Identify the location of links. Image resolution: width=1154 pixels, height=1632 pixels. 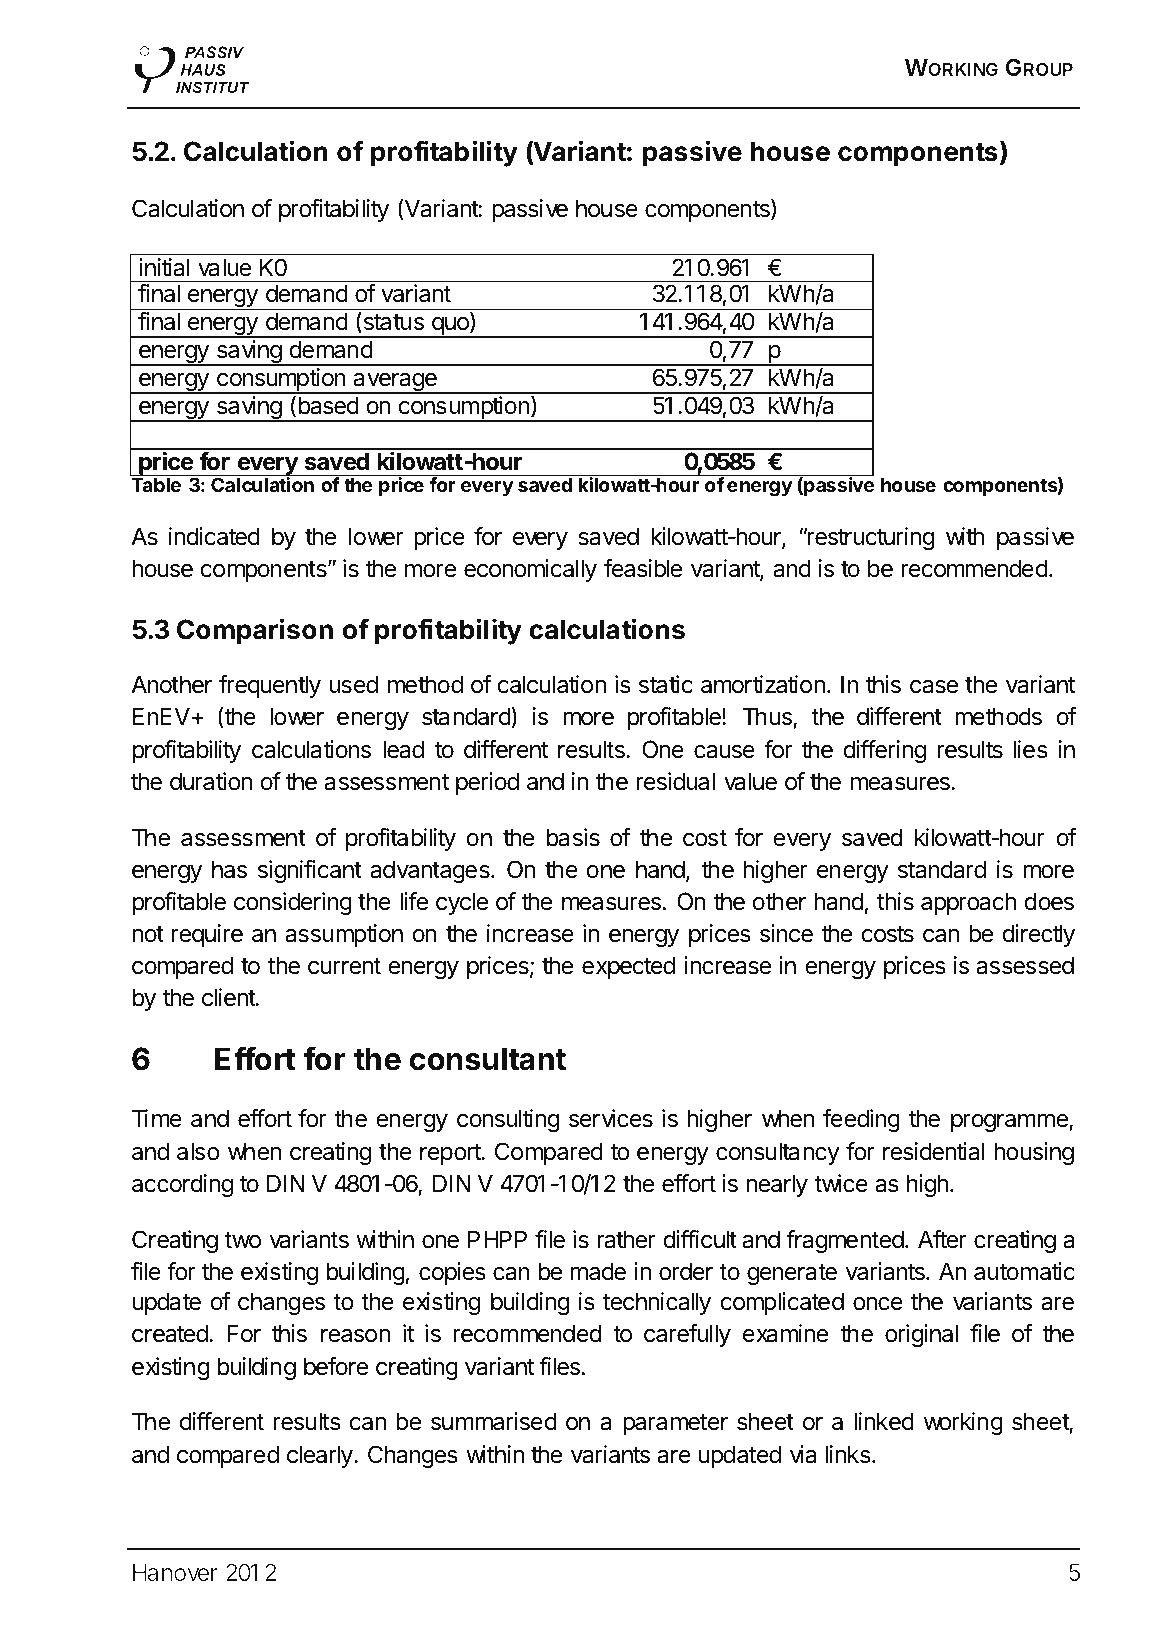
(849, 1454).
